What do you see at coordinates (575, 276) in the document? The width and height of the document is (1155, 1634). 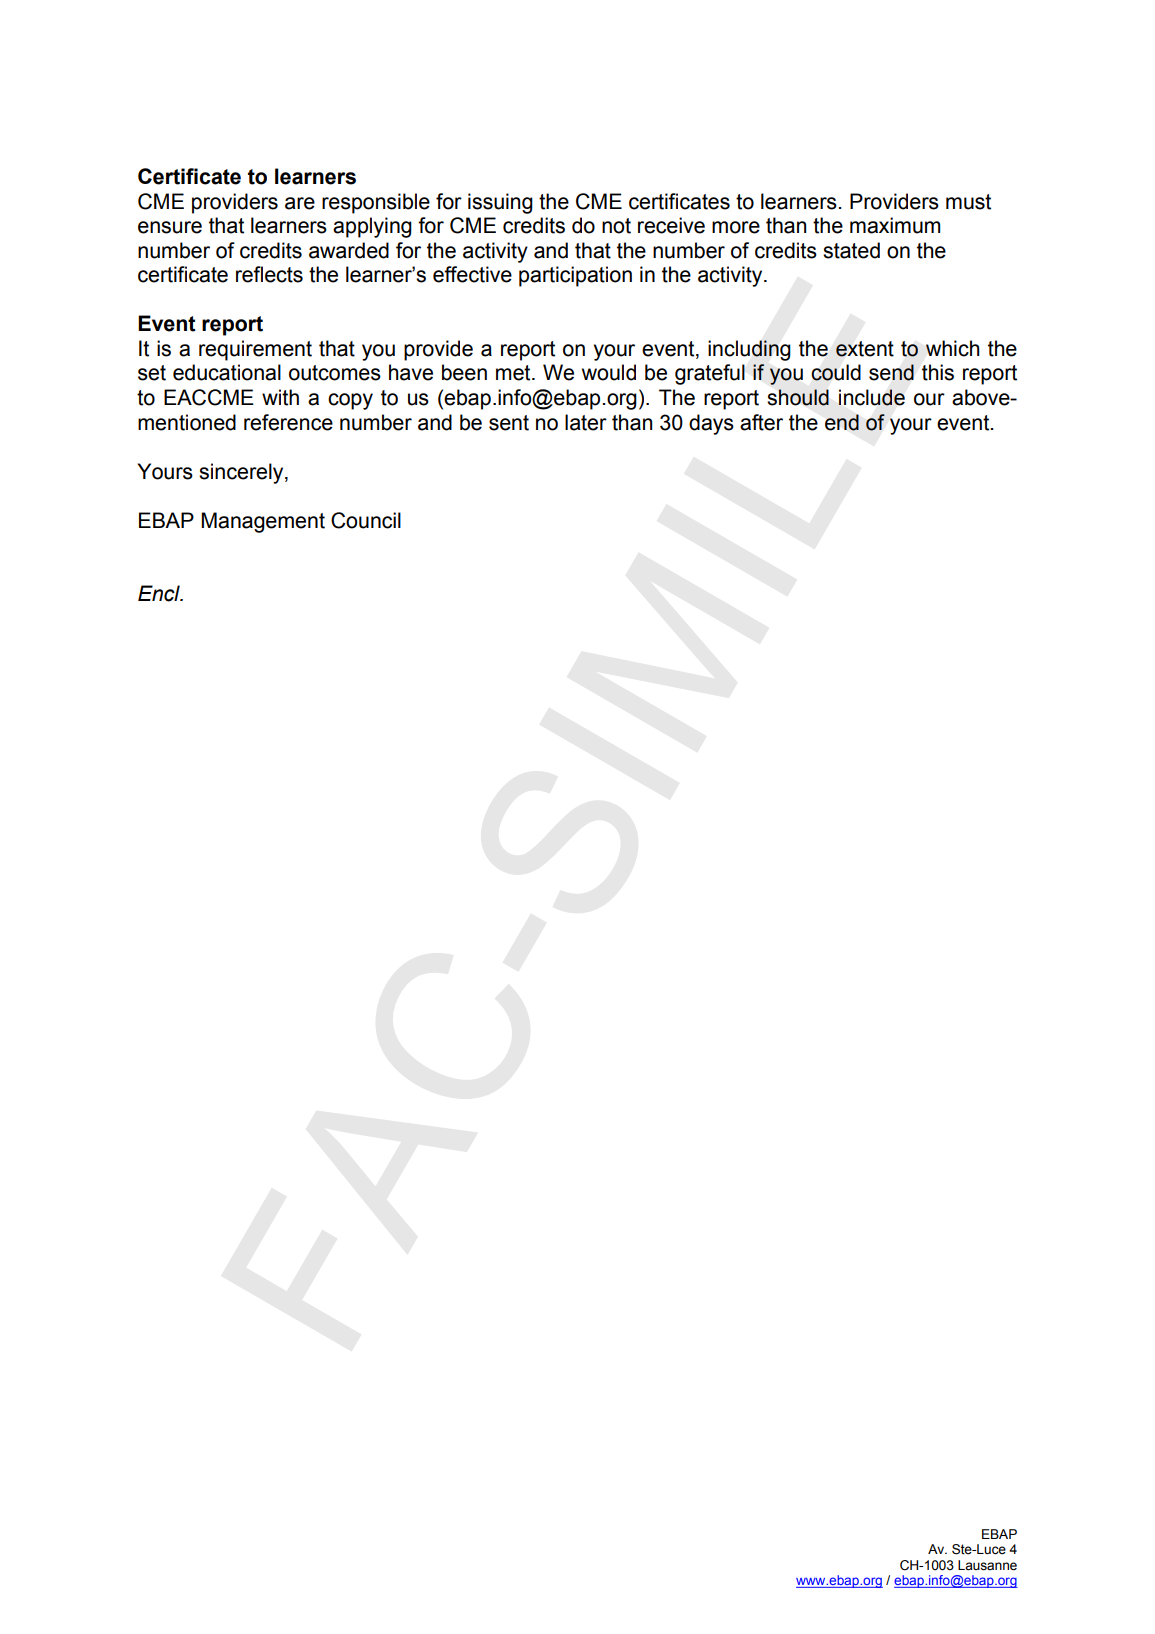 I see `participation` at bounding box center [575, 276].
